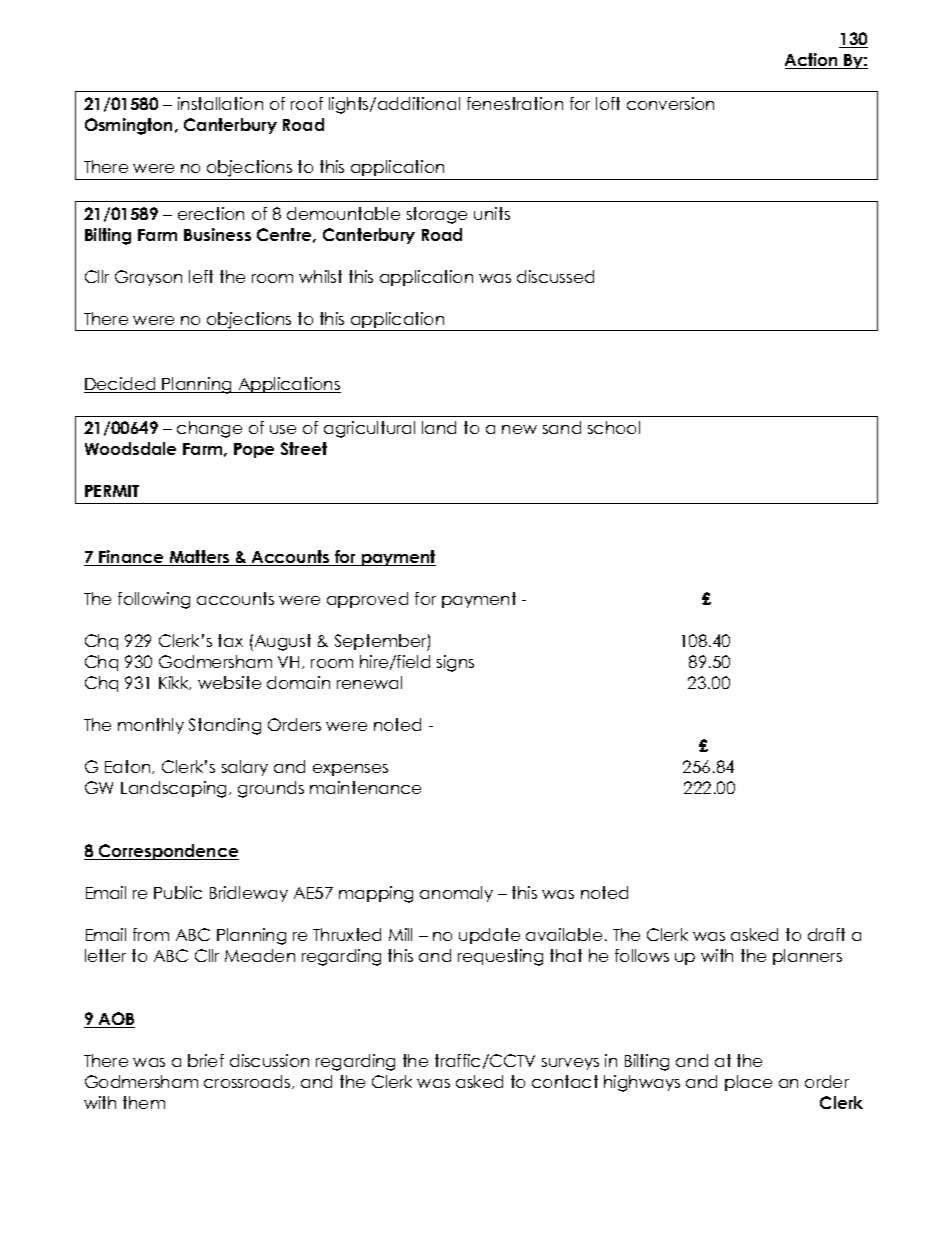 This screenshot has width=952, height=1233. I want to click on approved, so click(367, 600).
